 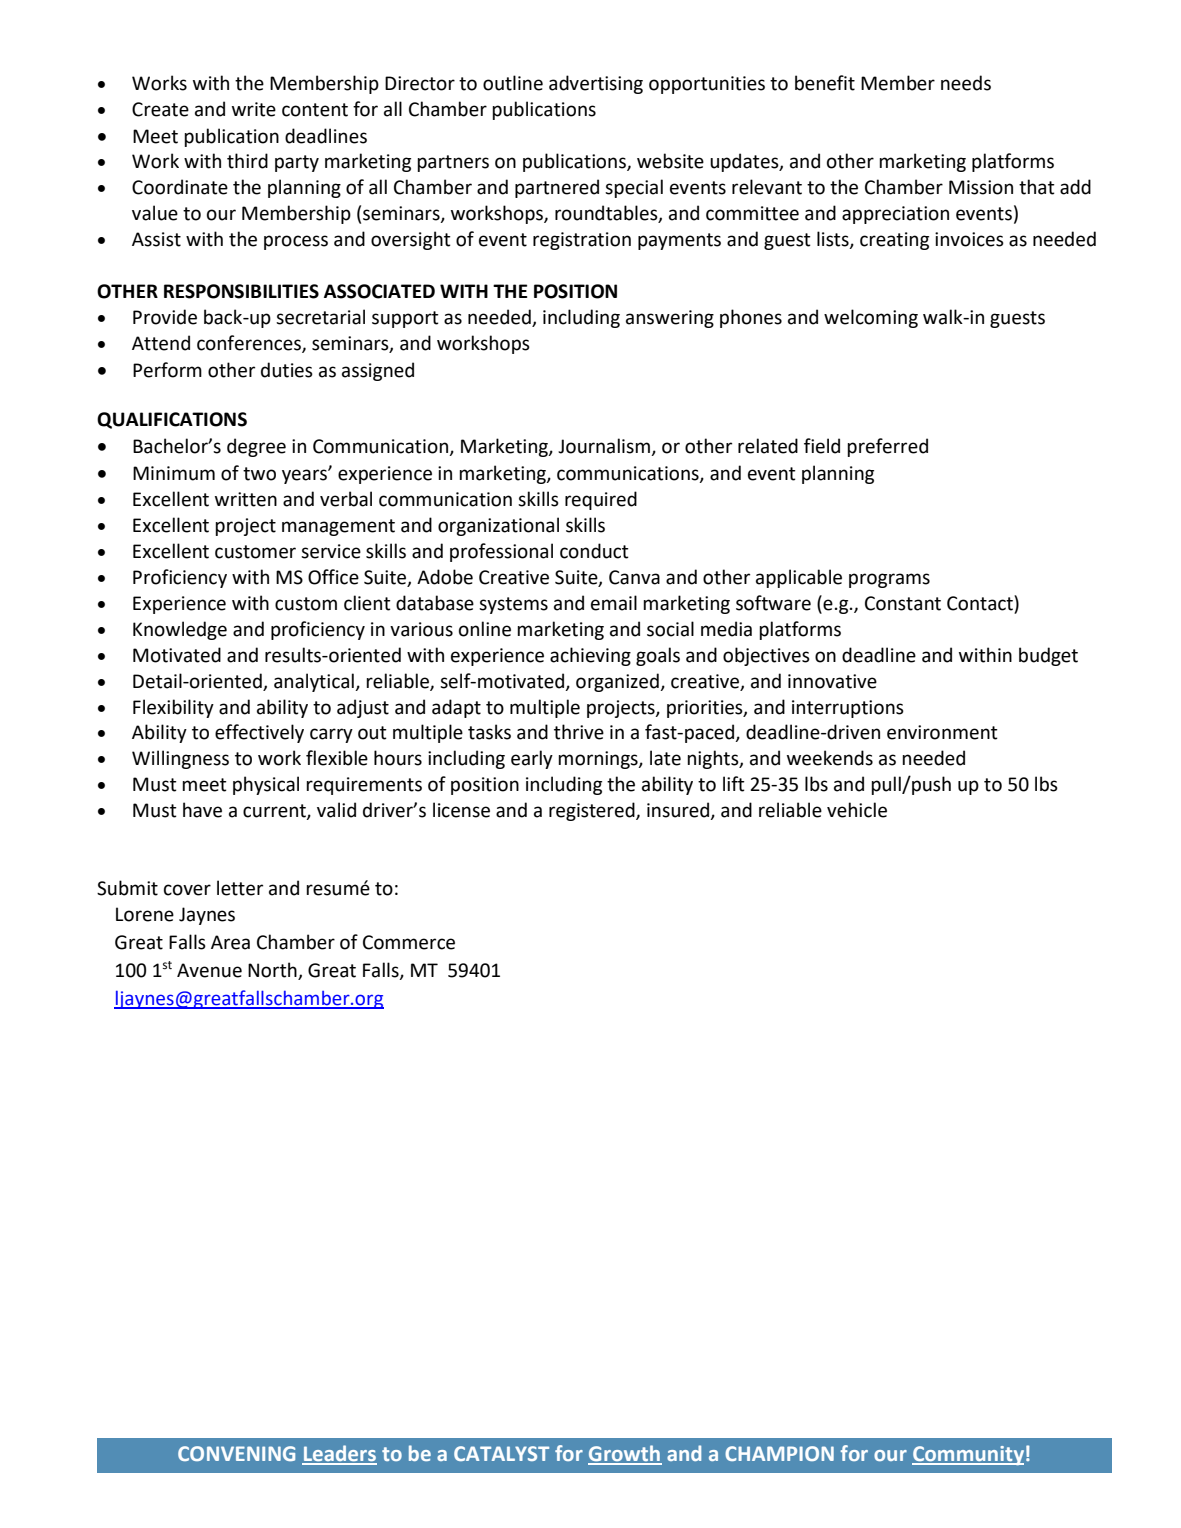 I want to click on mornings, so click(x=599, y=760).
